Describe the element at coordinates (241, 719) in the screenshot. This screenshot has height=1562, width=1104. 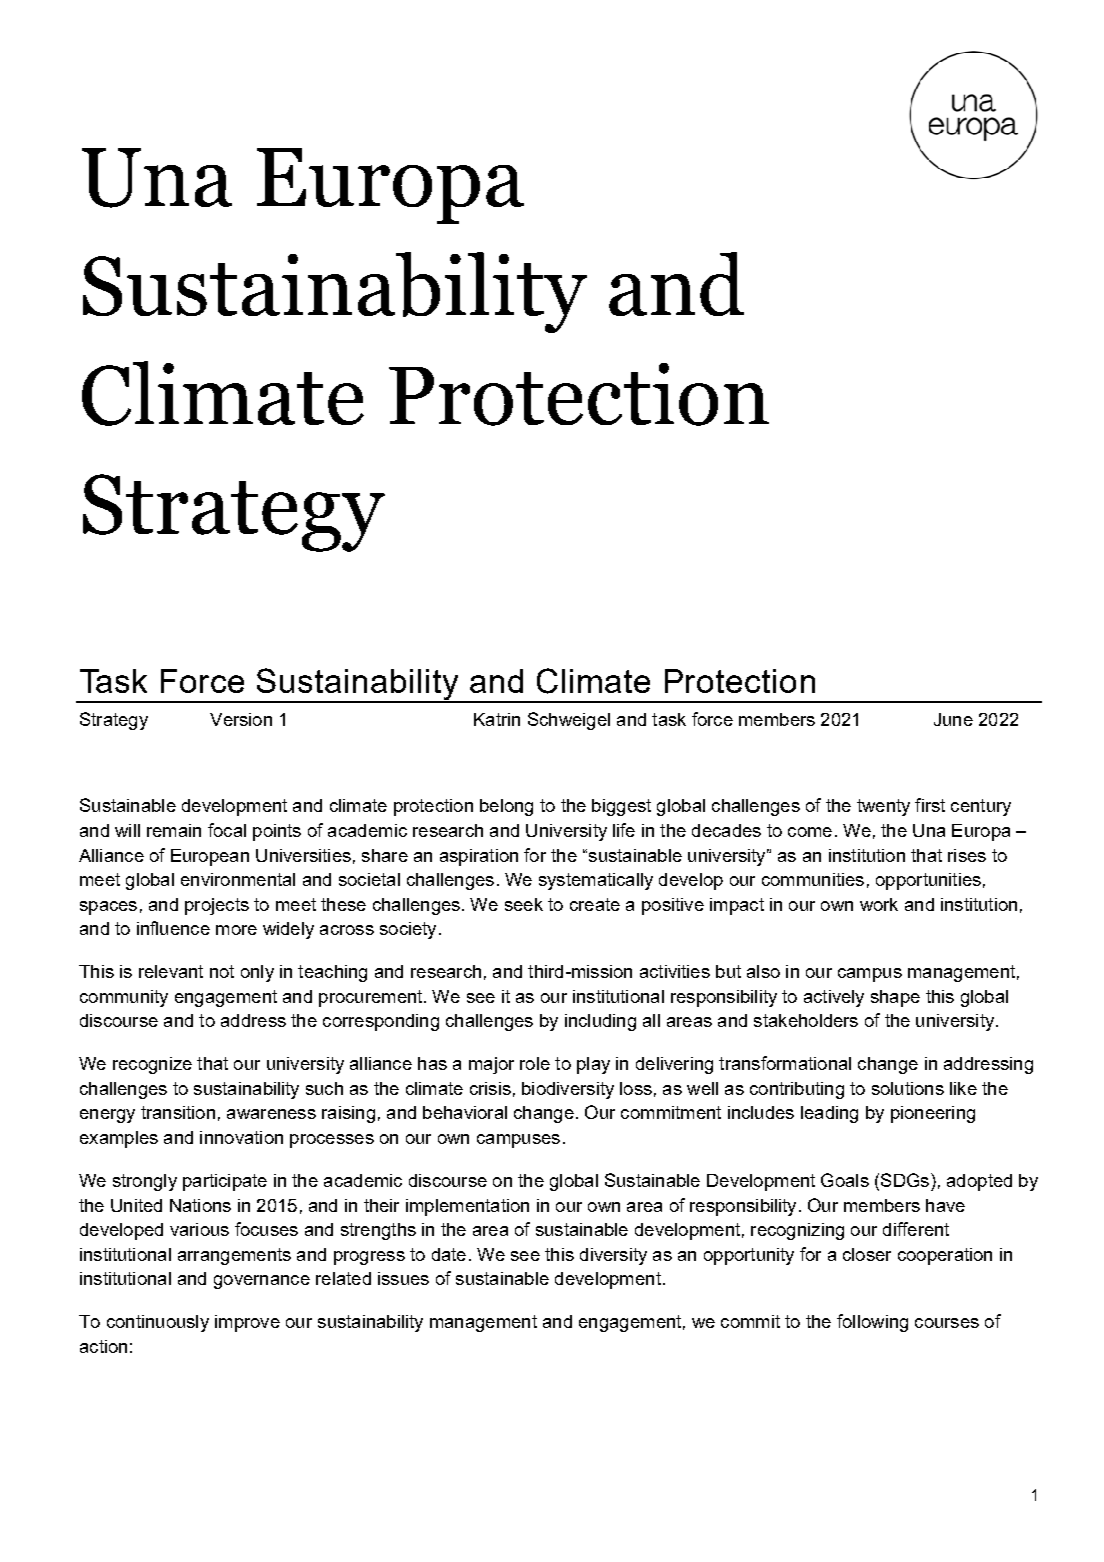
I see `Version` at that location.
